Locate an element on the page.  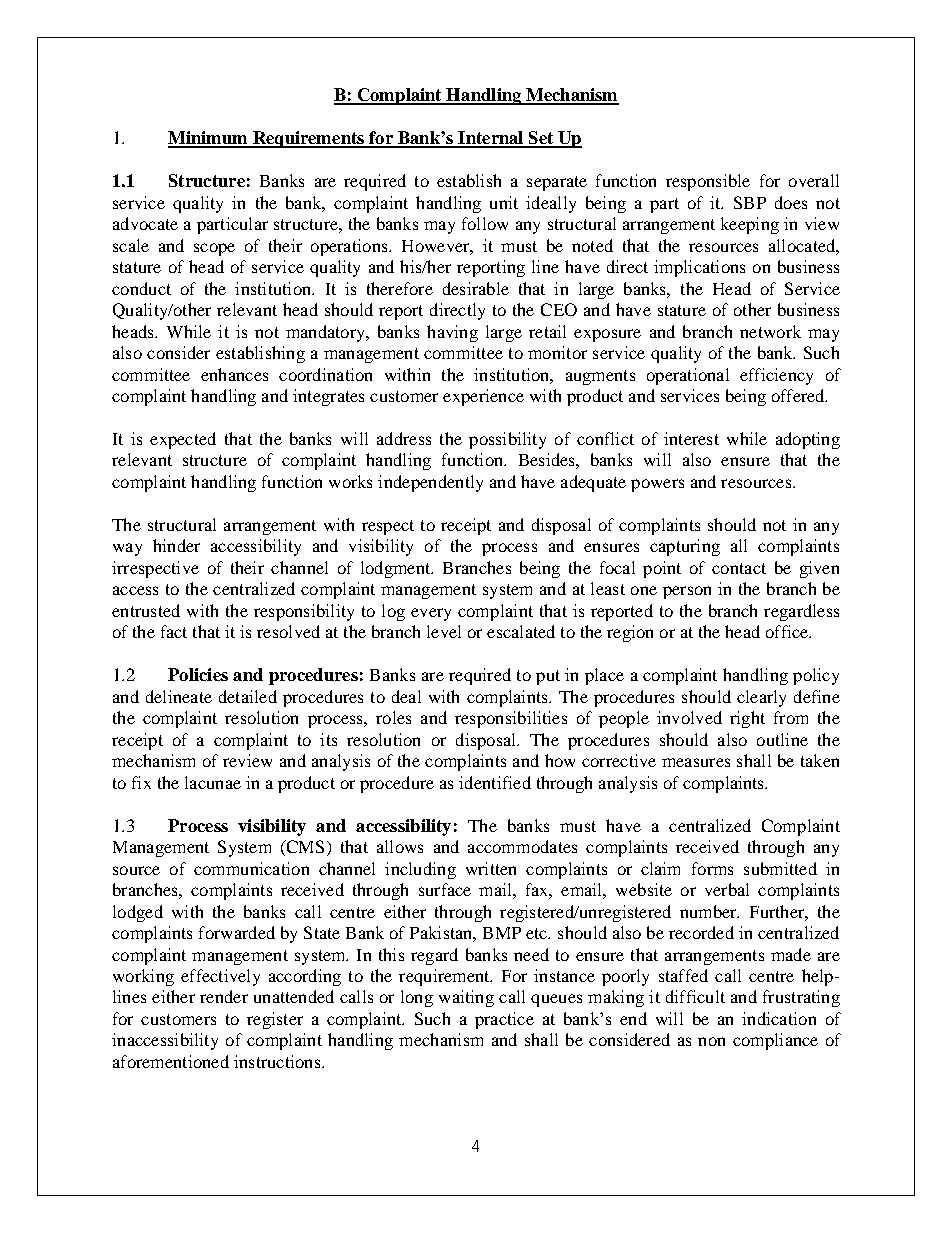
responsible is located at coordinates (708, 182).
